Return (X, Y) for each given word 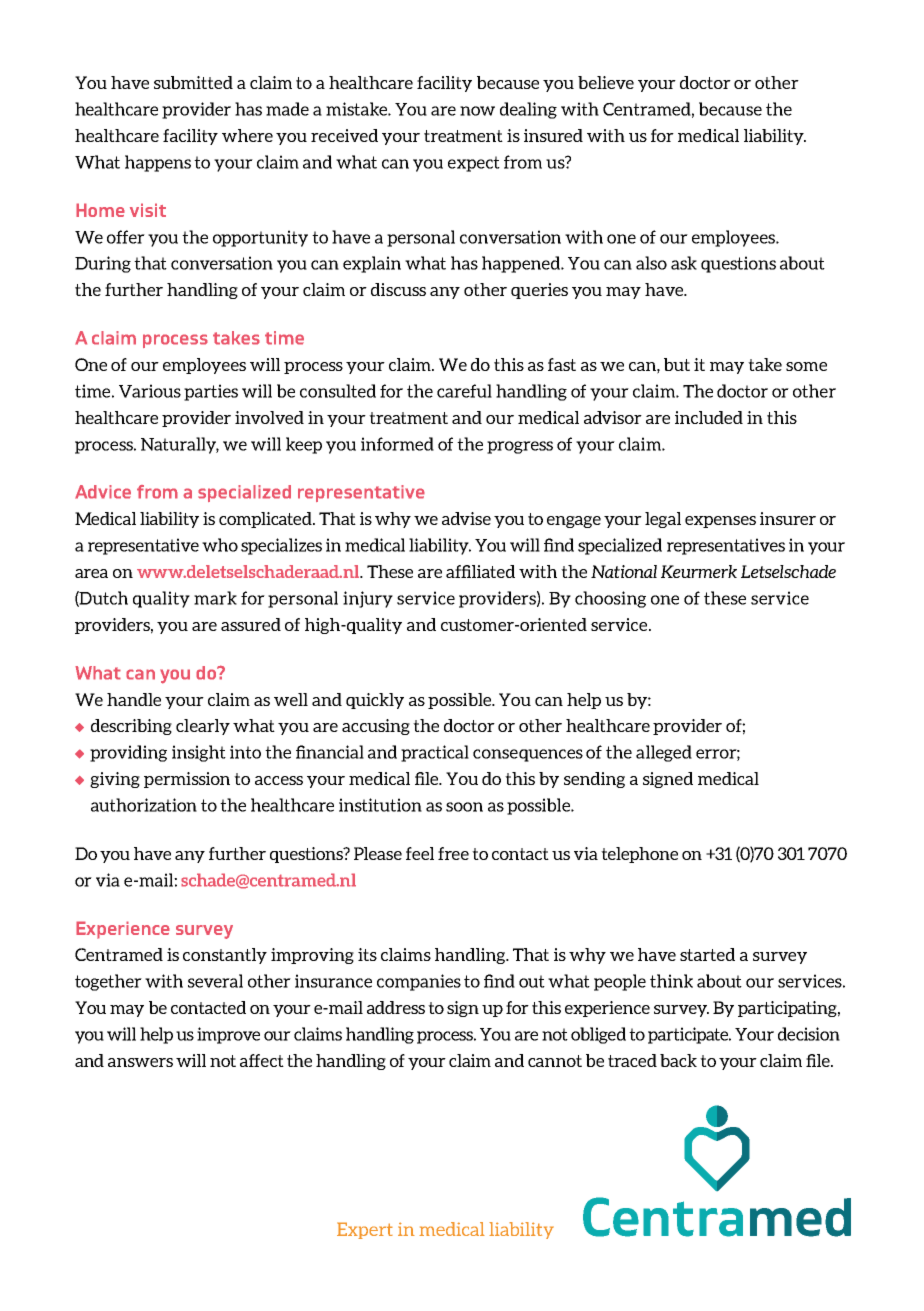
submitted (193, 82)
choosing (610, 599)
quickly (375, 701)
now (477, 111)
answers (140, 1062)
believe (606, 82)
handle (134, 699)
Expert (365, 1230)
